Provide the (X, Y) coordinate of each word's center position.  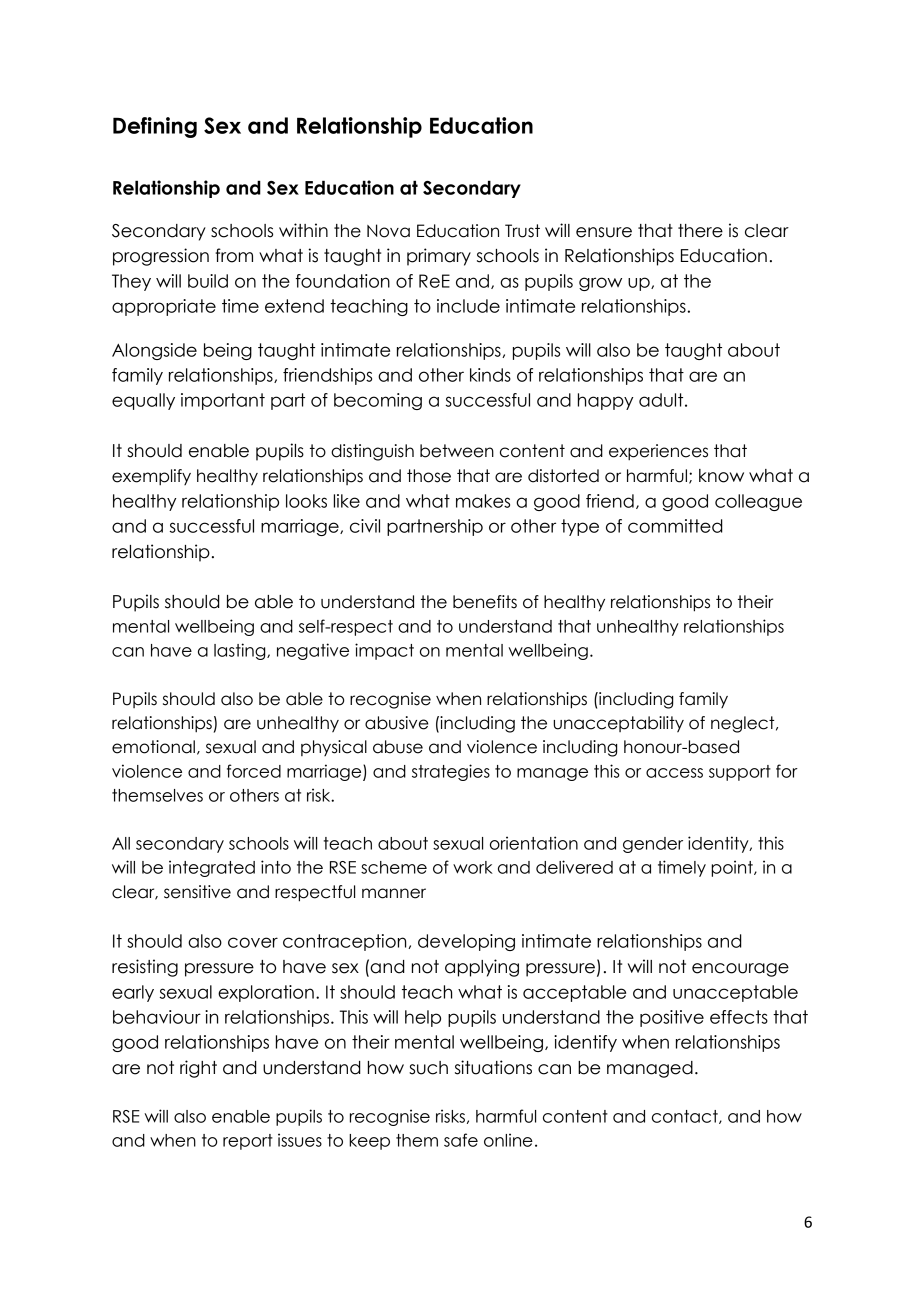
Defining (155, 127)
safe (461, 1140)
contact (686, 1117)
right (198, 1069)
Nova (388, 231)
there (700, 231)
